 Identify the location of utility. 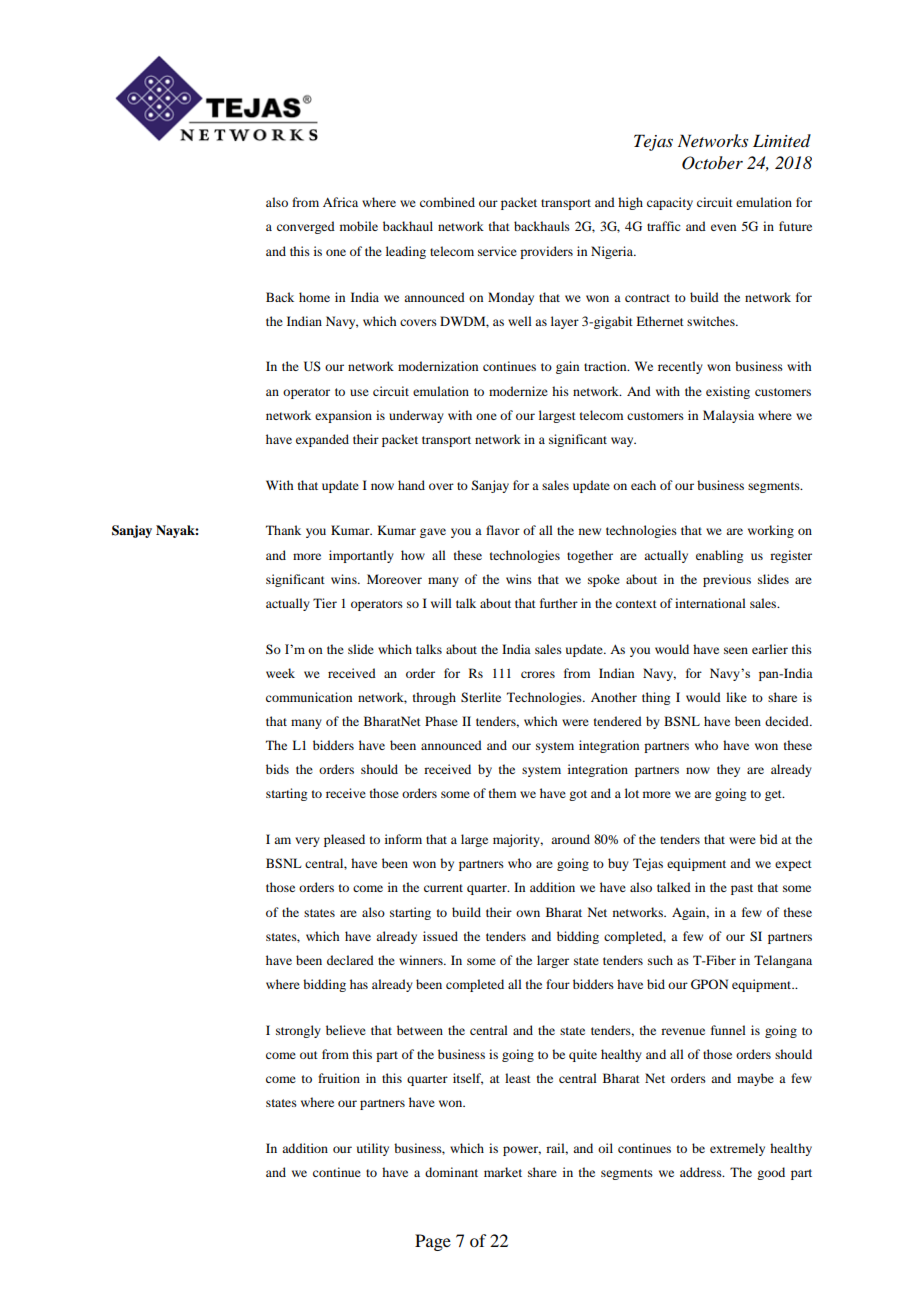
(373, 1149).
